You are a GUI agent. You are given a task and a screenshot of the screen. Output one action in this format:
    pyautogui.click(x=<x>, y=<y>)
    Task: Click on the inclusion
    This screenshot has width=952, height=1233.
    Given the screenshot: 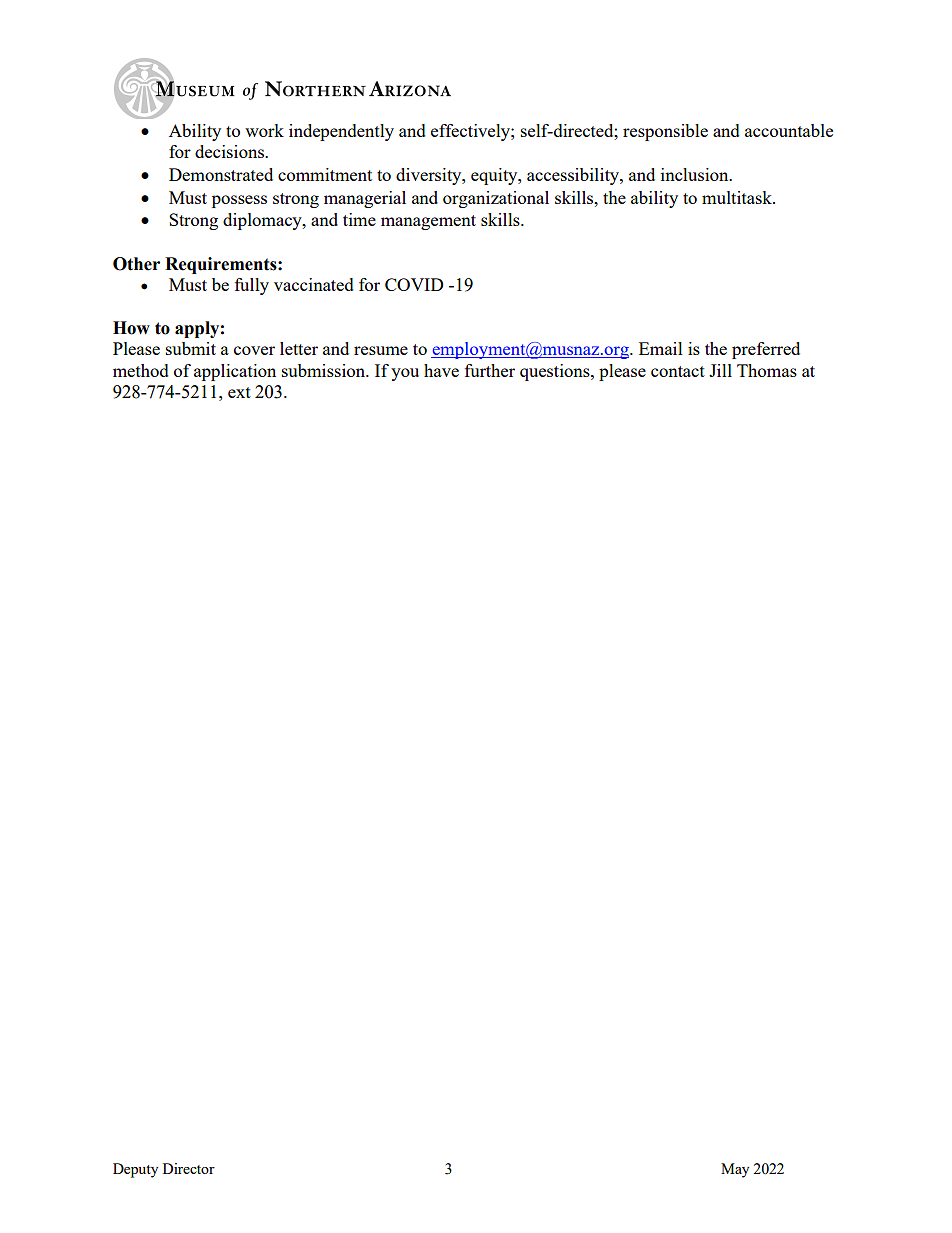 What is the action you would take?
    pyautogui.click(x=696, y=174)
